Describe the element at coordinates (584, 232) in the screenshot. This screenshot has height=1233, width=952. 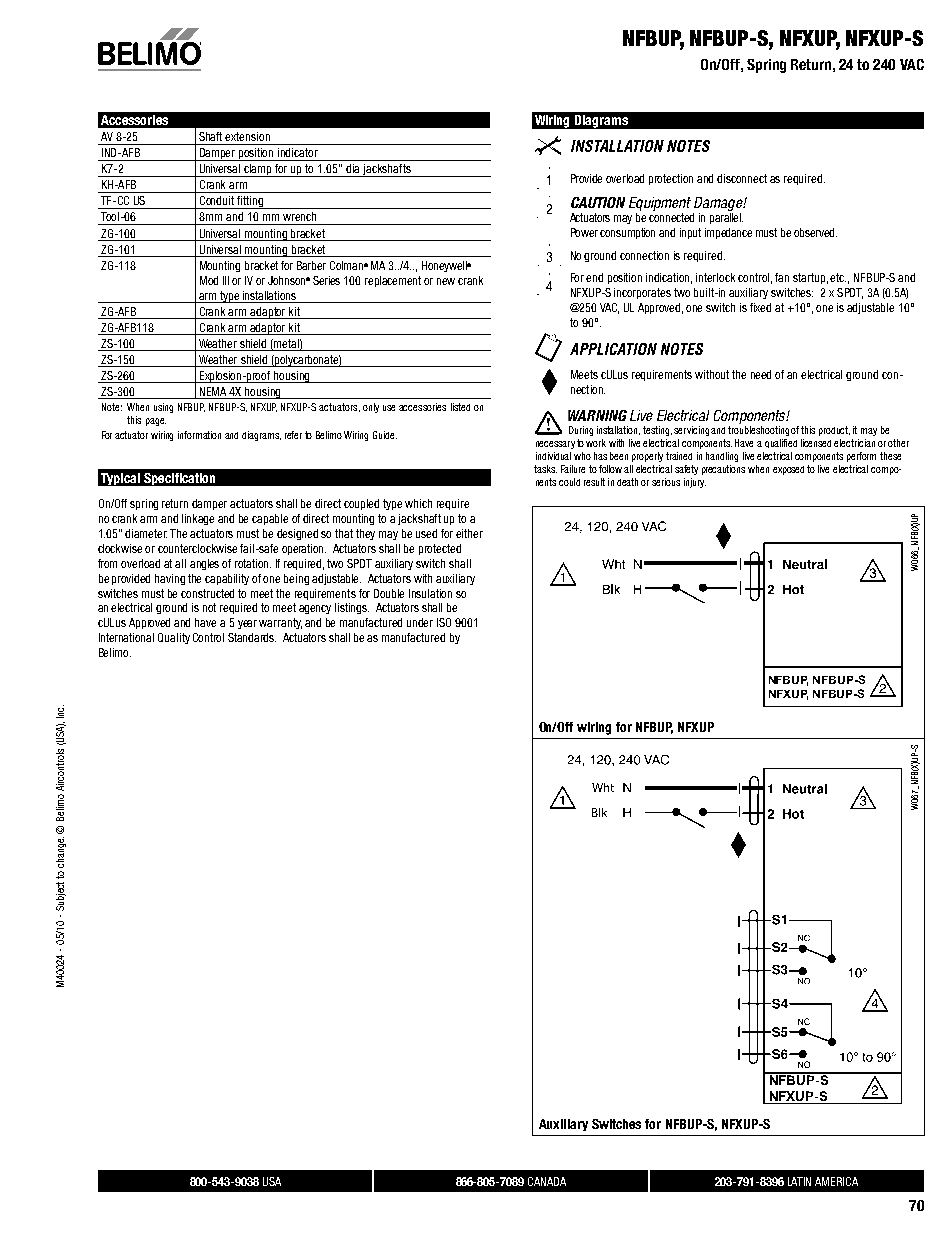
I see `Power` at that location.
